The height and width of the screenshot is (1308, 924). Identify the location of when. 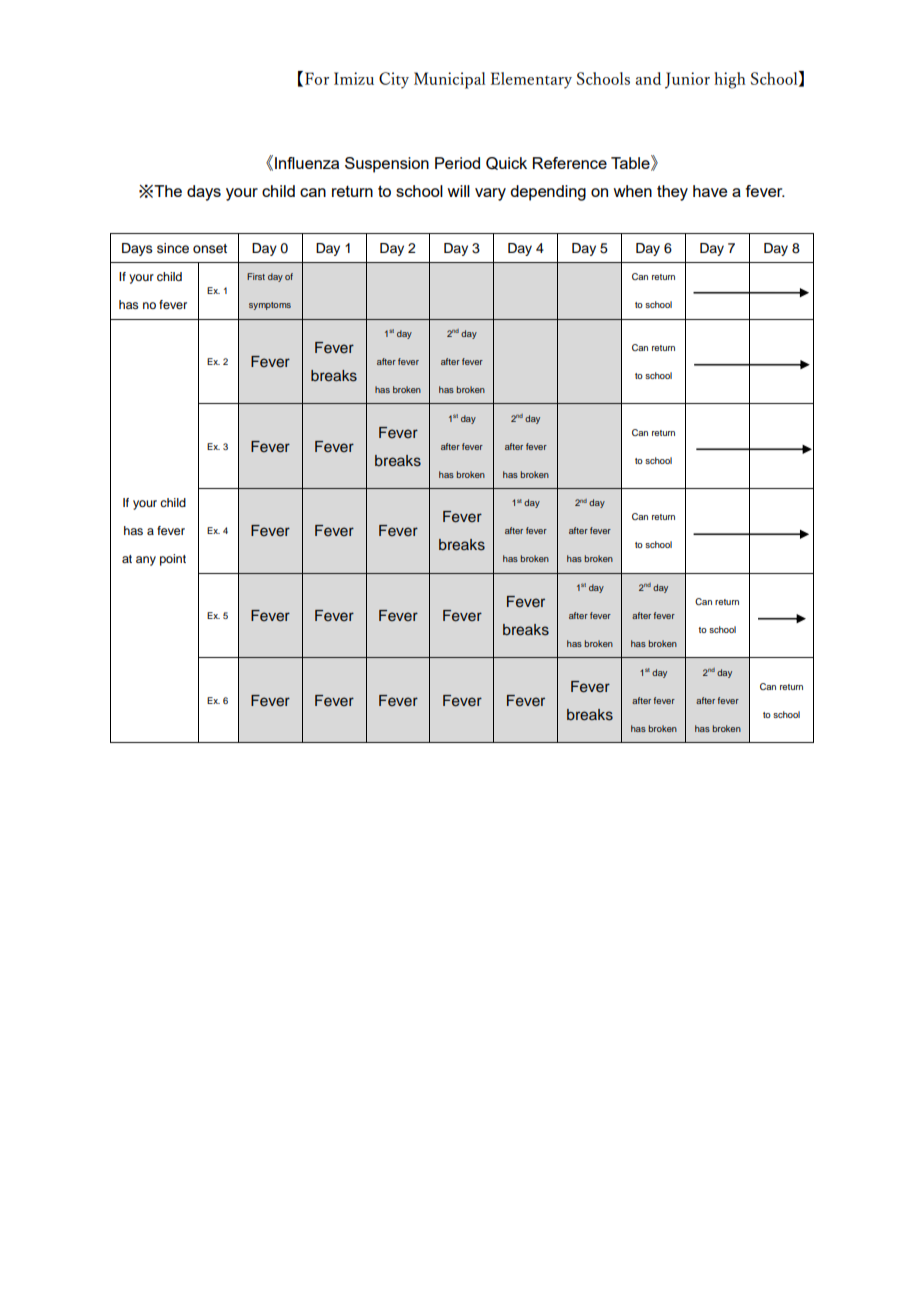
(632, 191).
